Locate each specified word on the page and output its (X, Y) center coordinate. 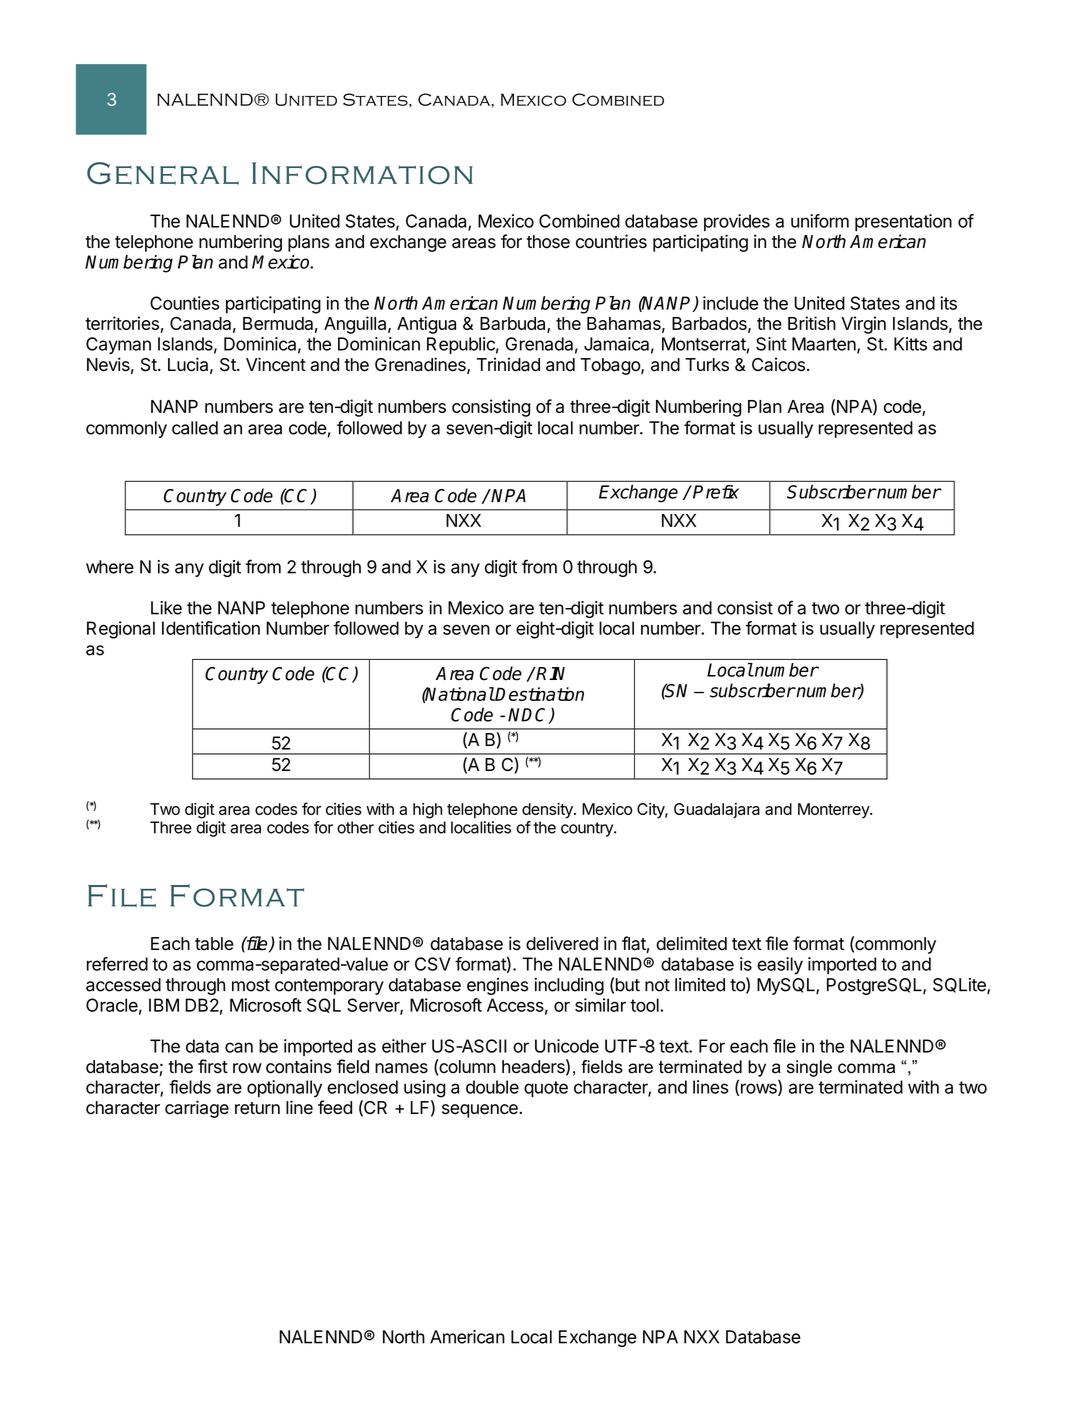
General (163, 173)
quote (546, 1089)
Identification (211, 628)
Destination (539, 694)
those (548, 242)
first (213, 1066)
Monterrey (834, 811)
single (809, 1068)
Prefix (716, 492)
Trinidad (508, 364)
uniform (820, 221)
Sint (771, 344)
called (195, 428)
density (548, 811)
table (214, 944)
